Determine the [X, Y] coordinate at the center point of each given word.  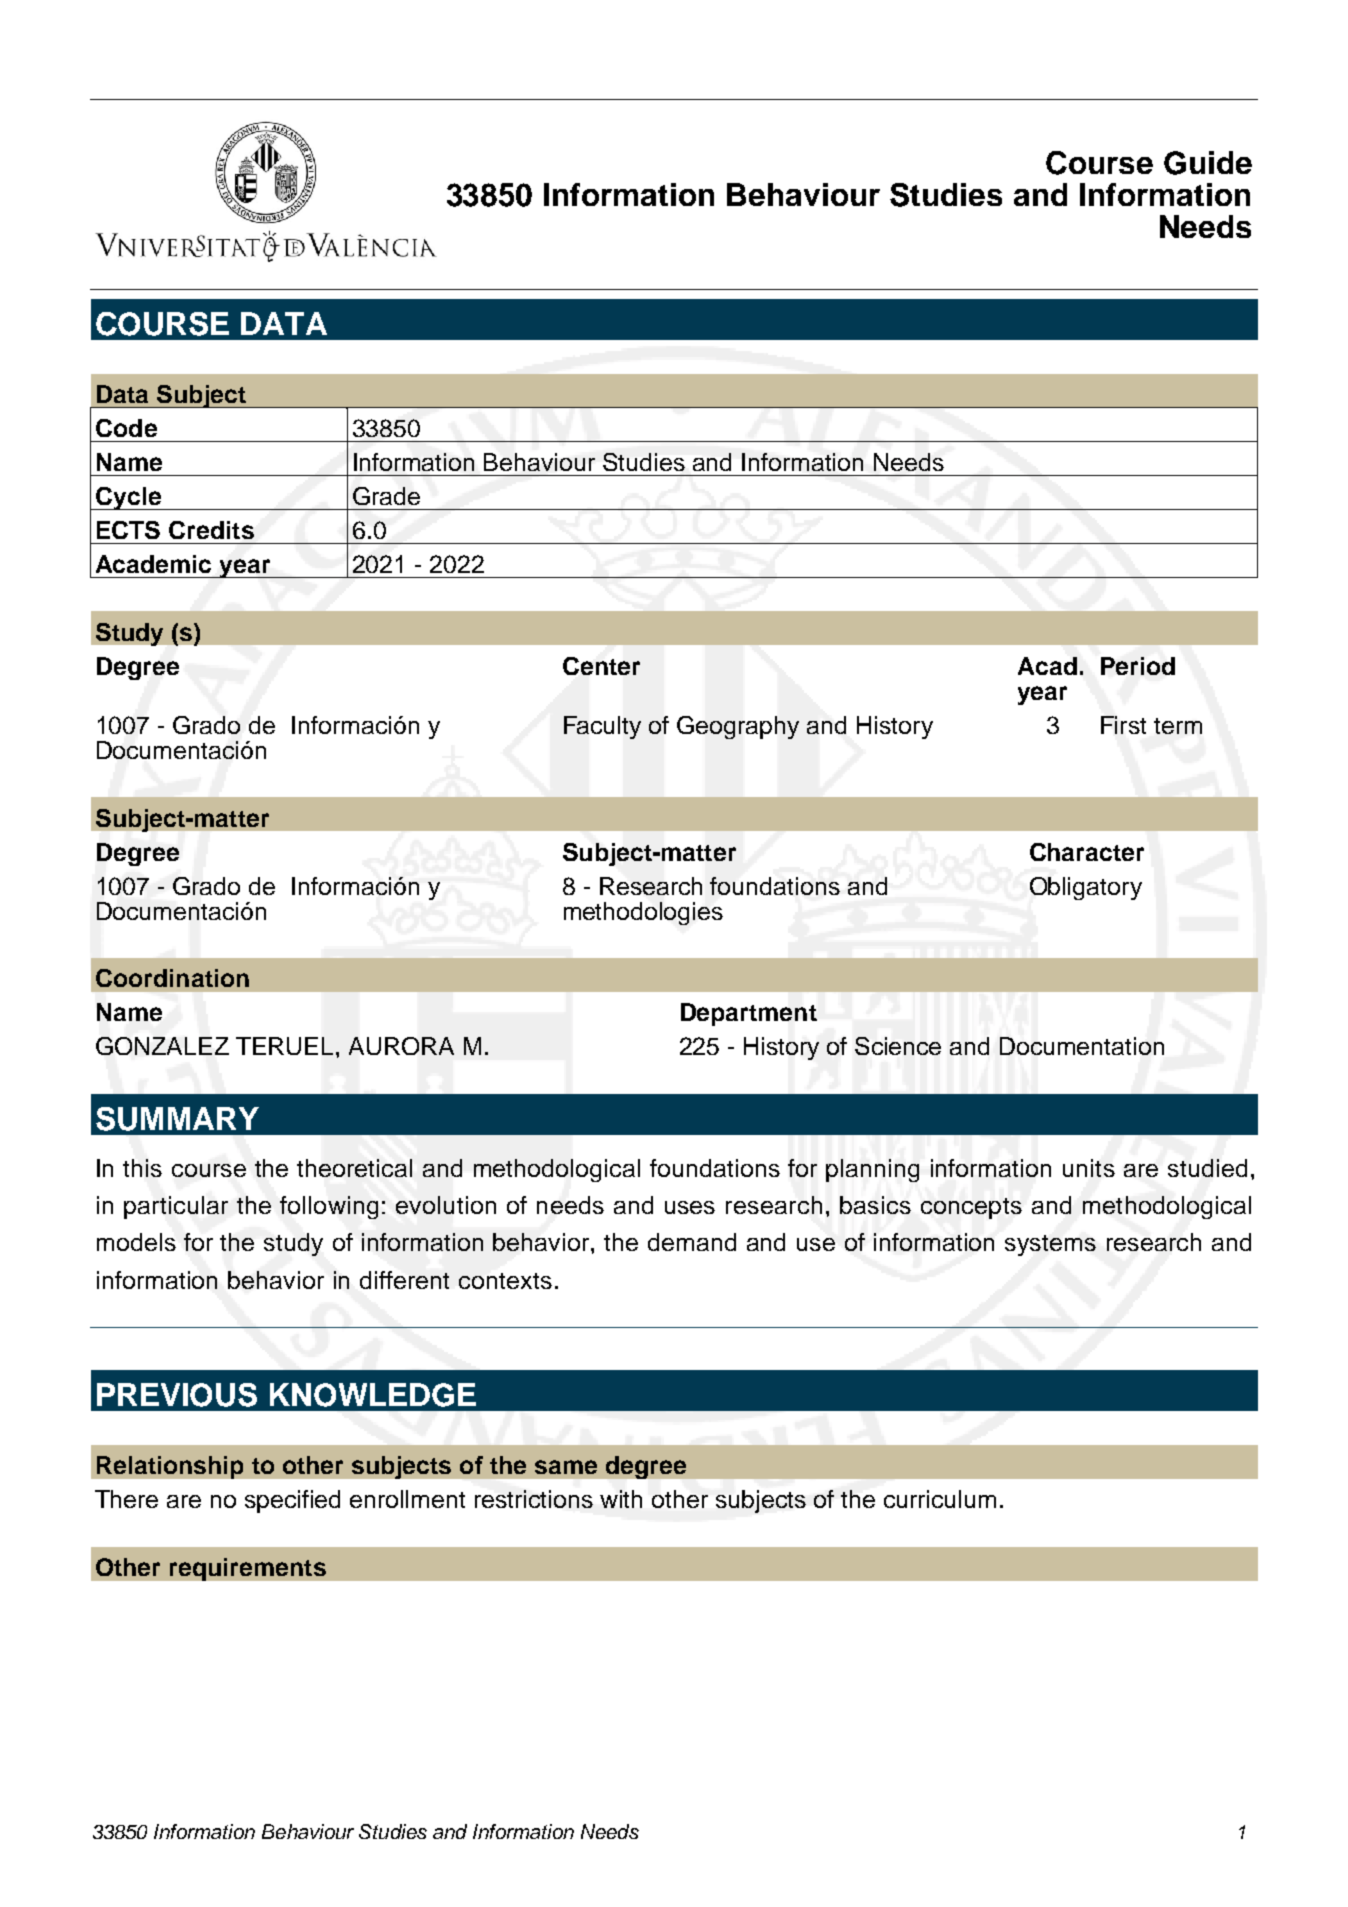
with [621, 1499]
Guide [1208, 163]
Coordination [172, 978]
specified [292, 1501]
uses [690, 1207]
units [1089, 1168]
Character [1087, 852]
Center [601, 666]
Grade [386, 496]
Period [1138, 666]
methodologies [643, 913]
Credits [211, 530]
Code [126, 428]
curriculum [940, 1499]
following [329, 1207]
